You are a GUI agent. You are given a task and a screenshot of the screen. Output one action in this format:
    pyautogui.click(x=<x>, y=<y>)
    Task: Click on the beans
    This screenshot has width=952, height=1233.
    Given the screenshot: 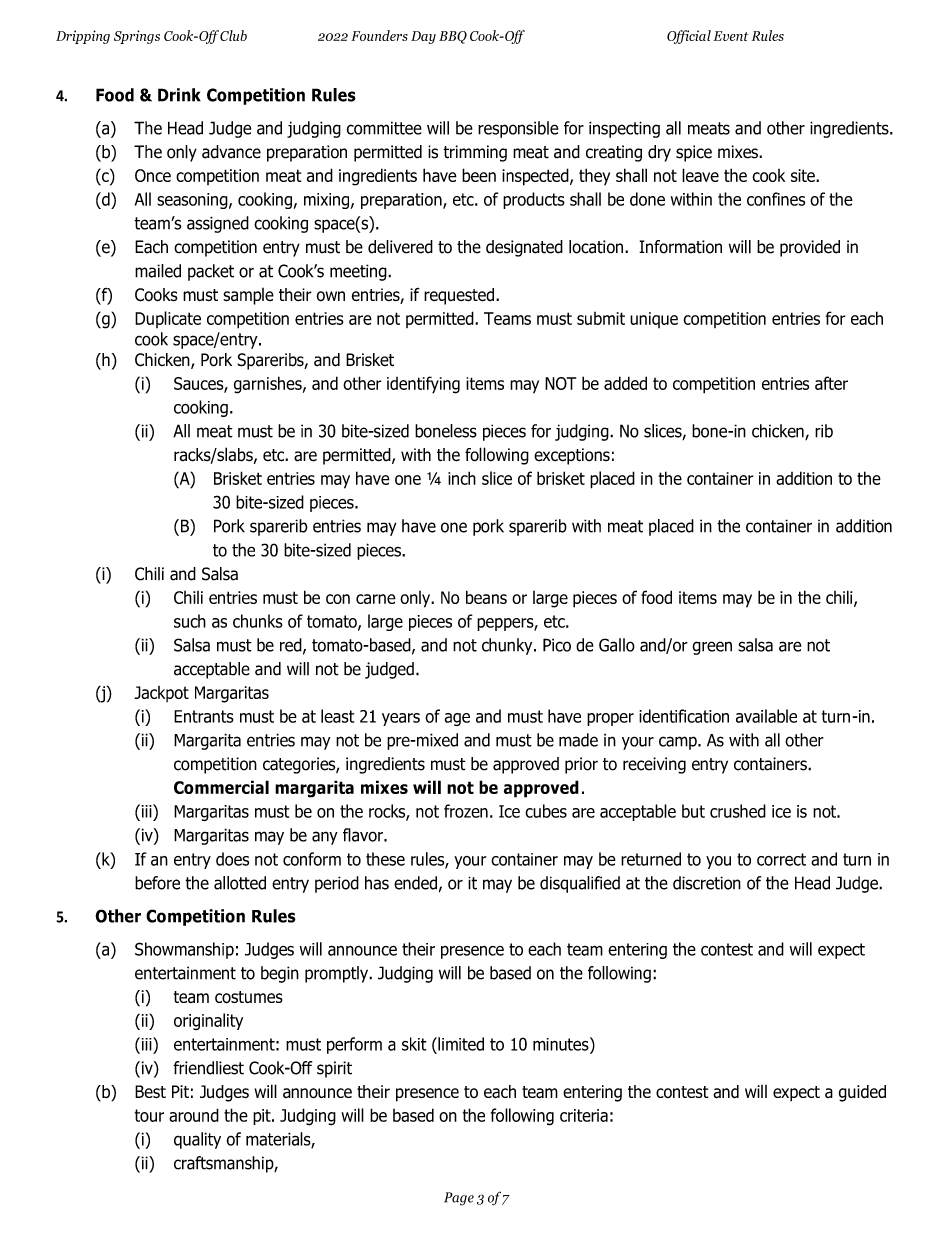 What is the action you would take?
    pyautogui.click(x=486, y=597)
